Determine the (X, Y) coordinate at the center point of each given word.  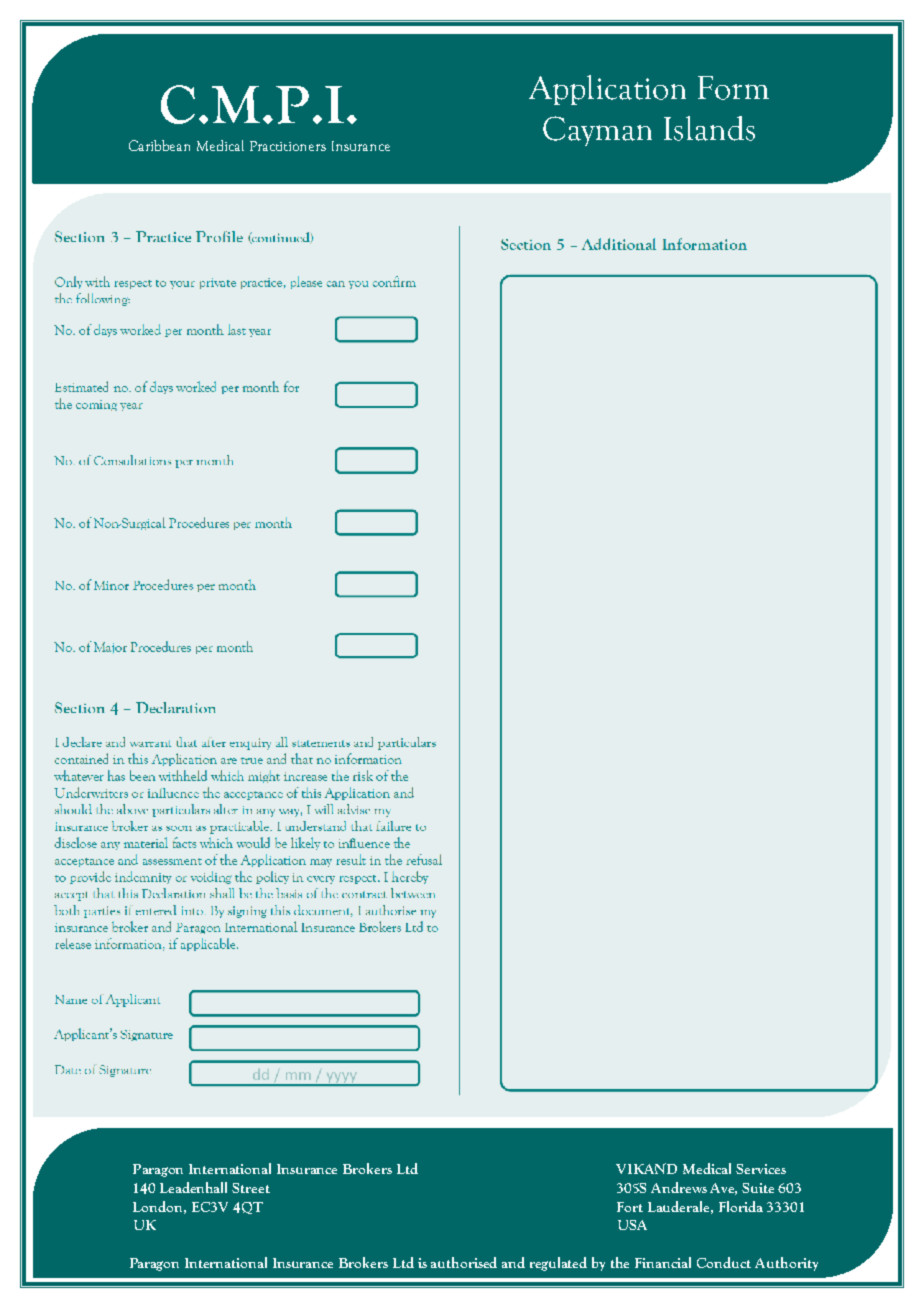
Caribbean (159, 145)
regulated (558, 1264)
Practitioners (288, 146)
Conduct (724, 1262)
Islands (709, 128)
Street (251, 1188)
